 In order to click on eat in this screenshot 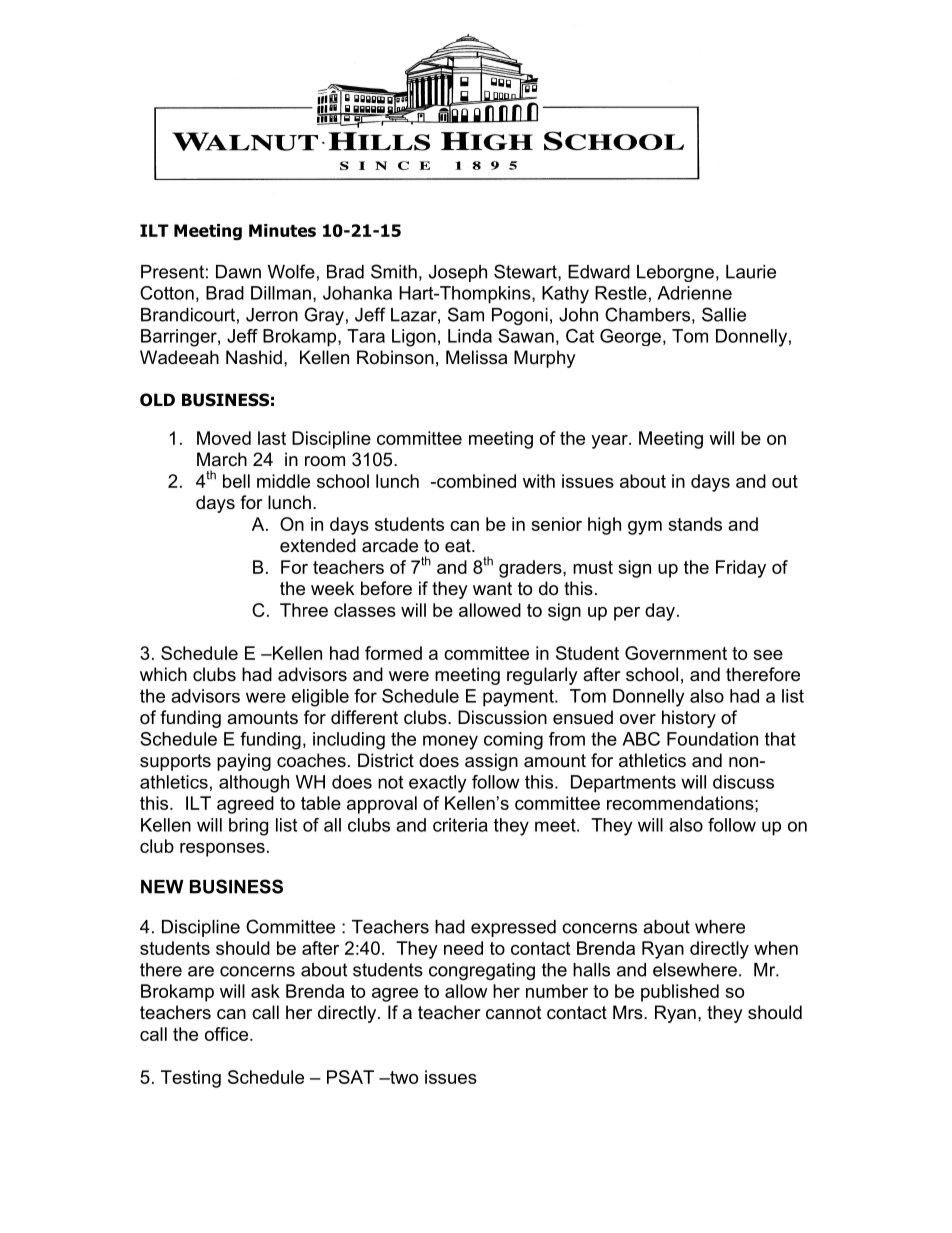, I will do `click(459, 545)`.
